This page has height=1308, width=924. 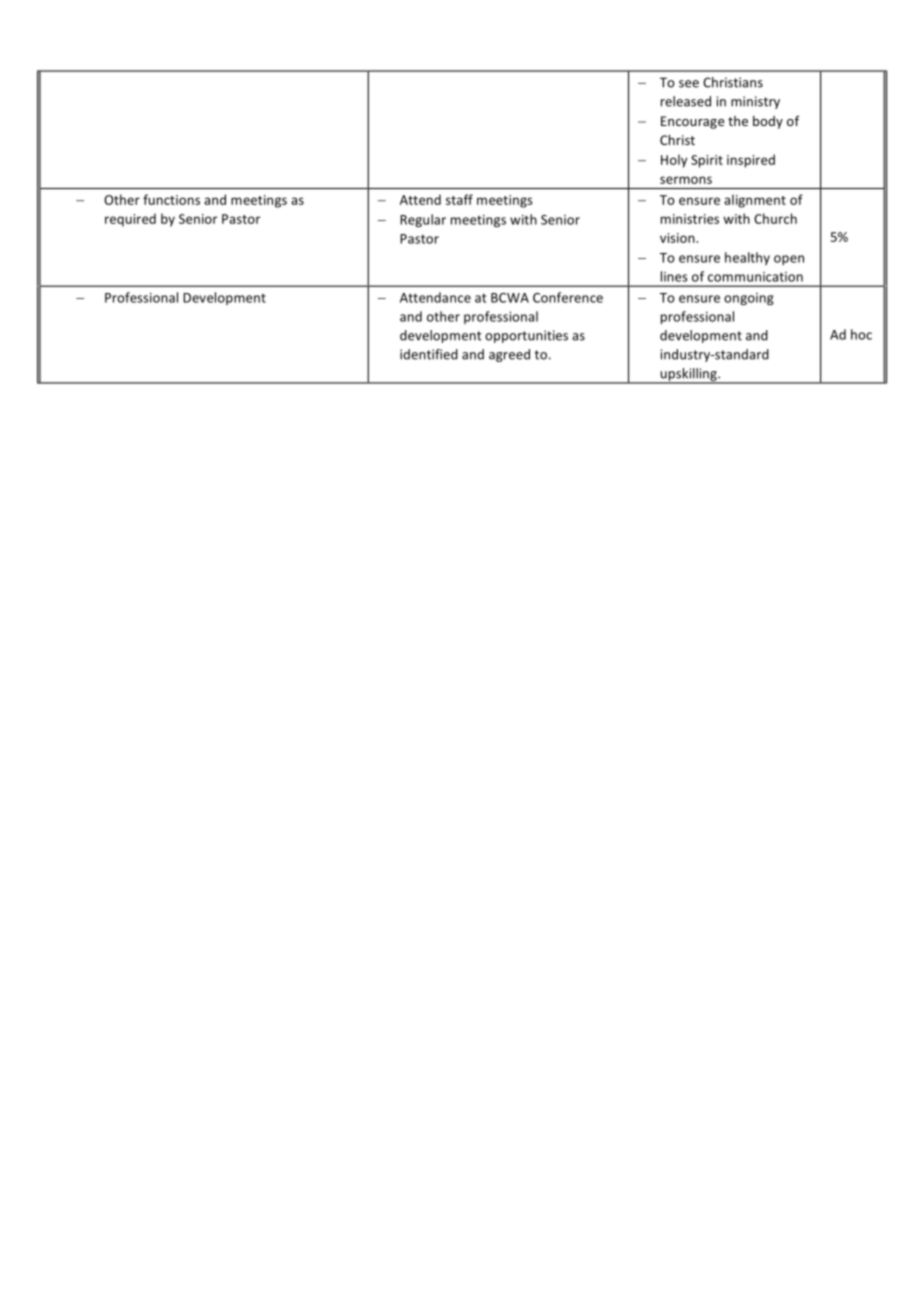 What do you see at coordinates (509, 355) in the page?
I see `agreed` at bounding box center [509, 355].
